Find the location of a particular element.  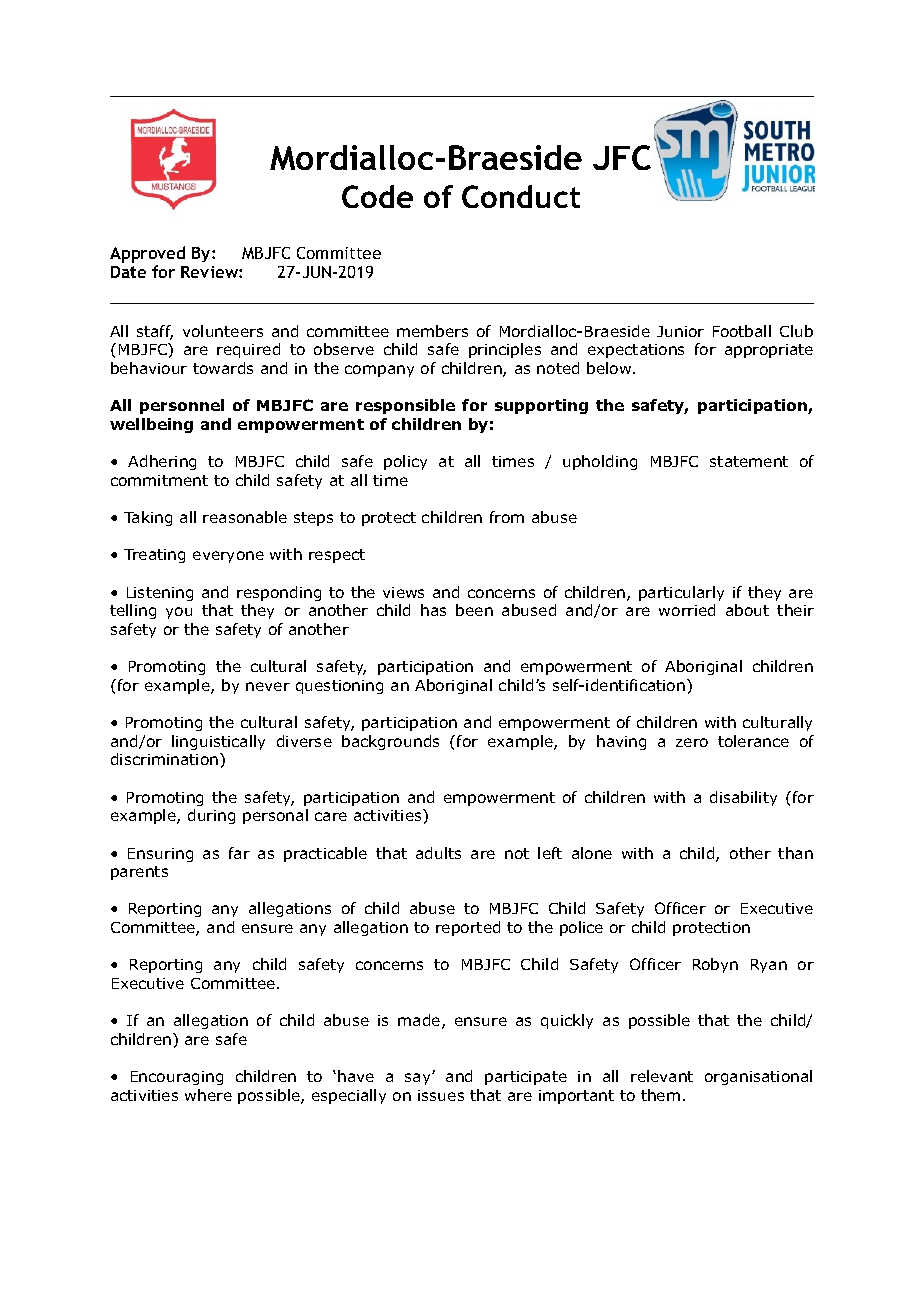

adults is located at coordinates (438, 853).
